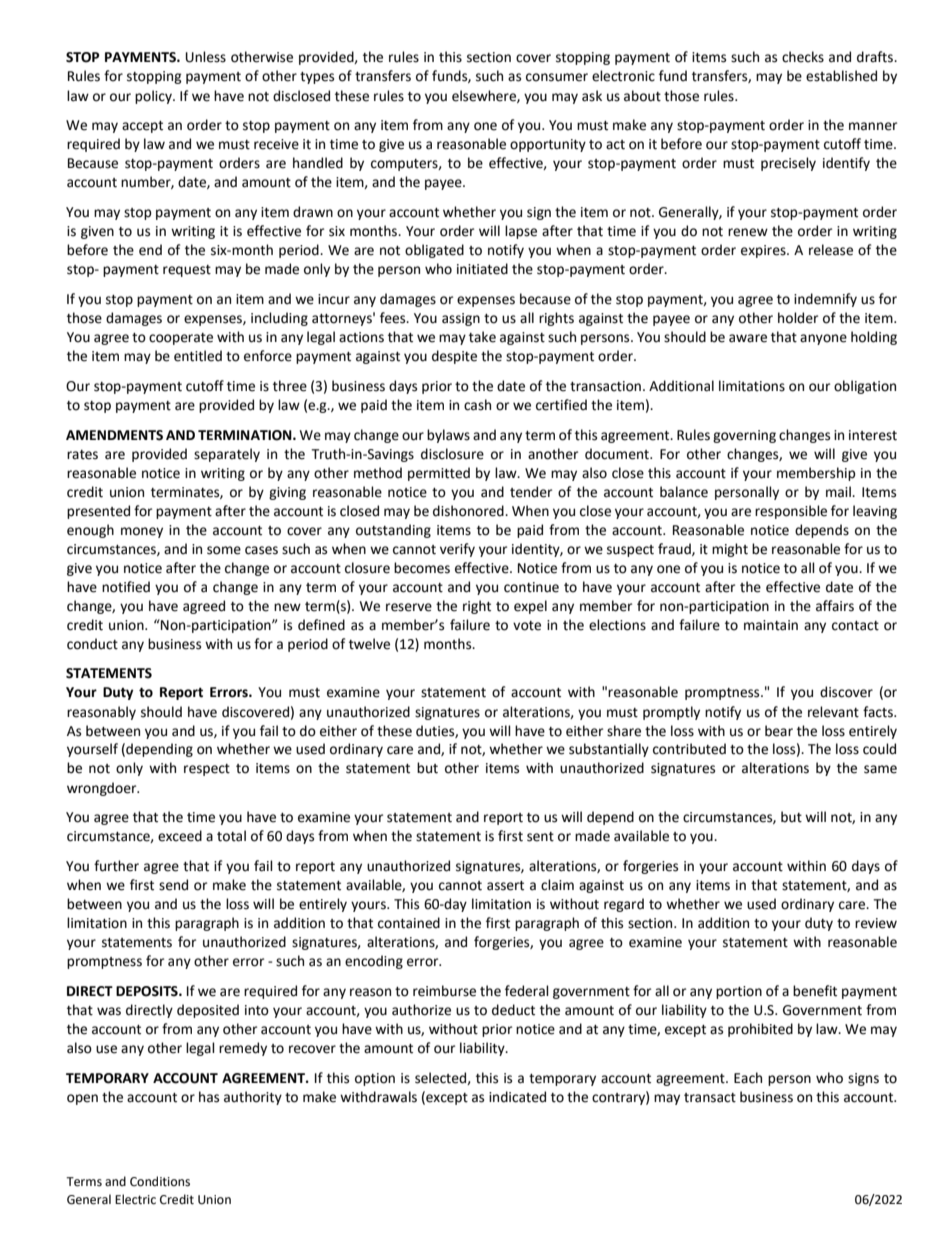 The image size is (952, 1233). I want to click on vote, so click(527, 626).
